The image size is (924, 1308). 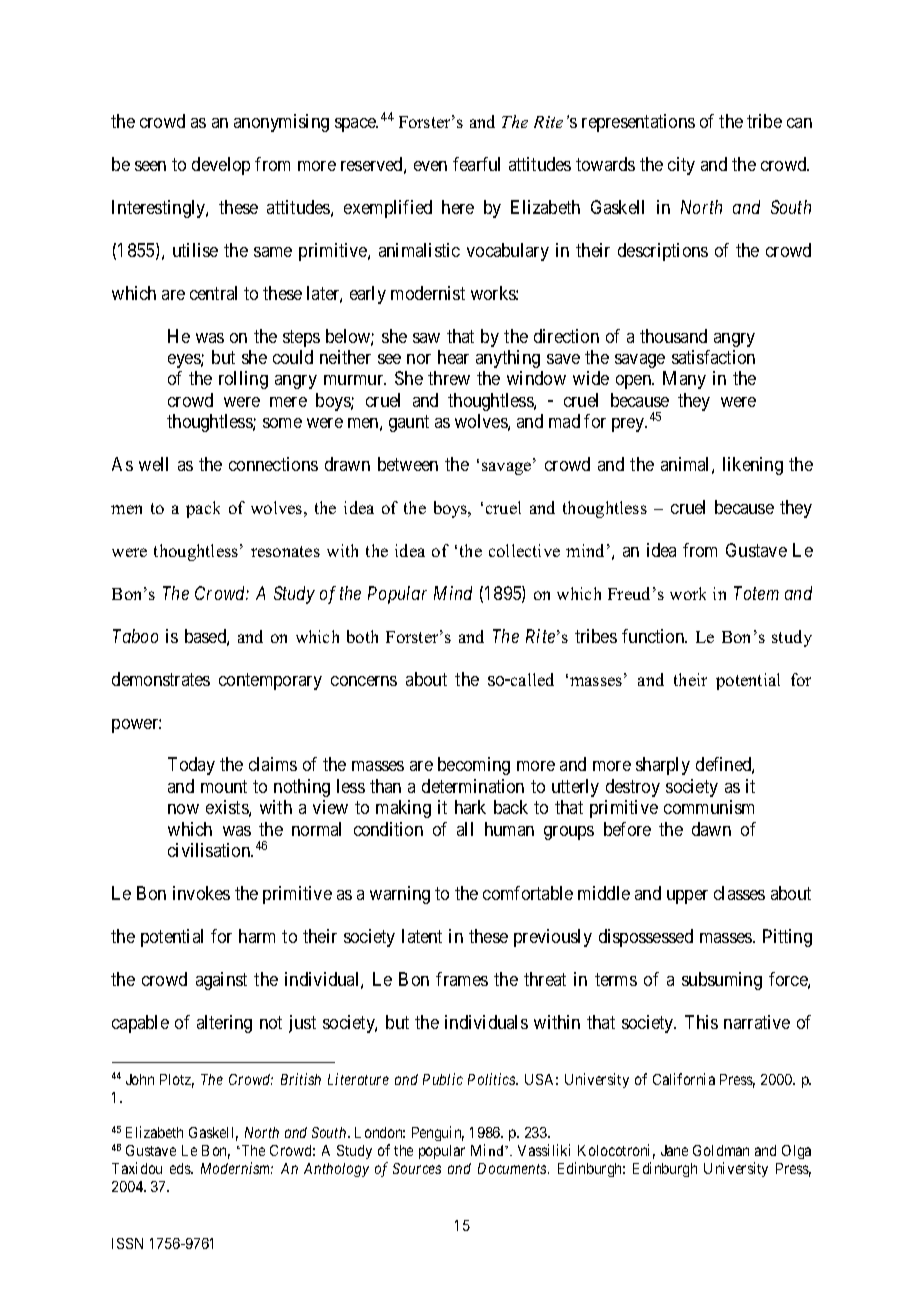 What do you see at coordinates (221, 981) in the screenshot?
I see `against` at bounding box center [221, 981].
